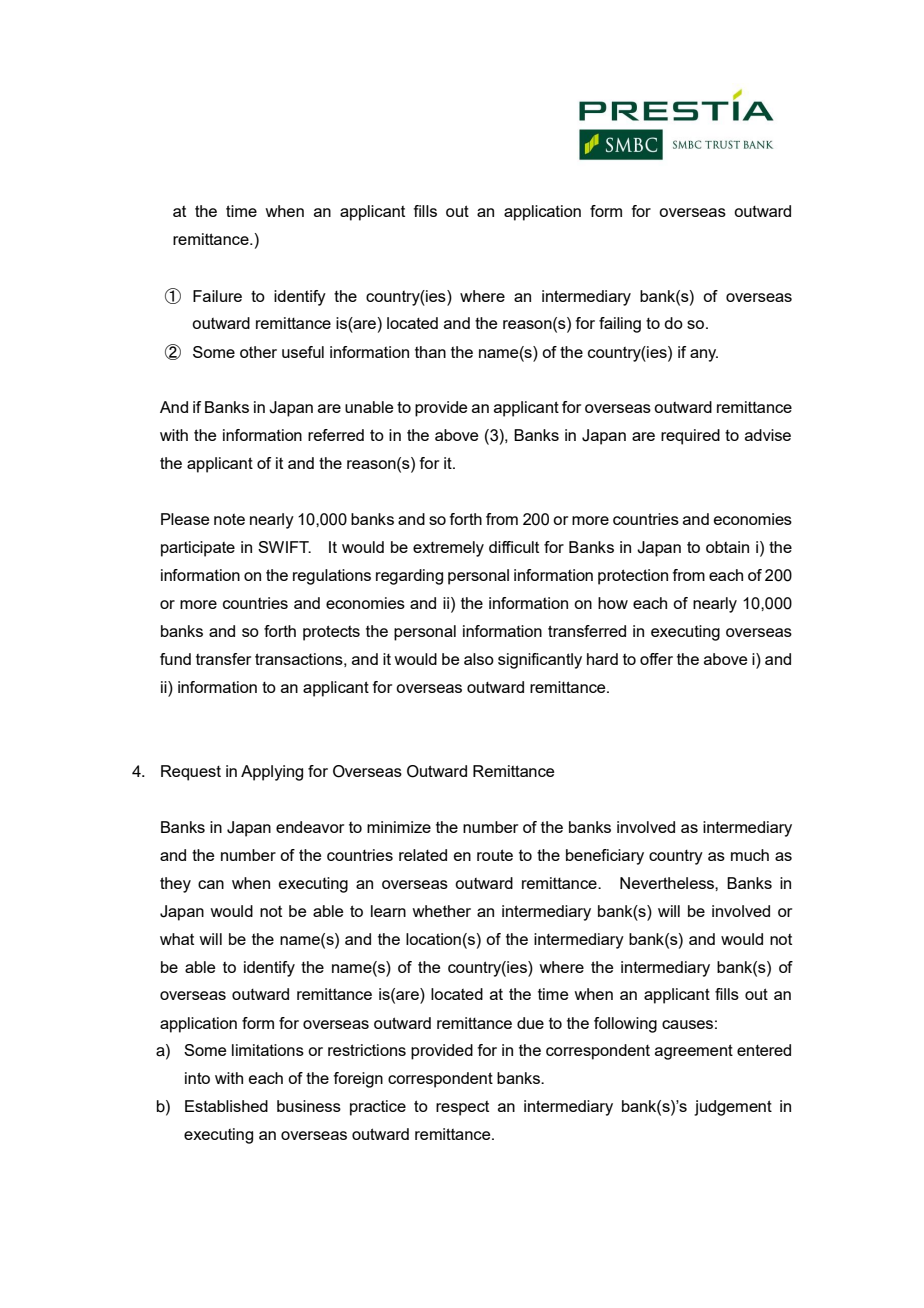  What do you see at coordinates (479, 659) in the document?
I see `also` at bounding box center [479, 659].
